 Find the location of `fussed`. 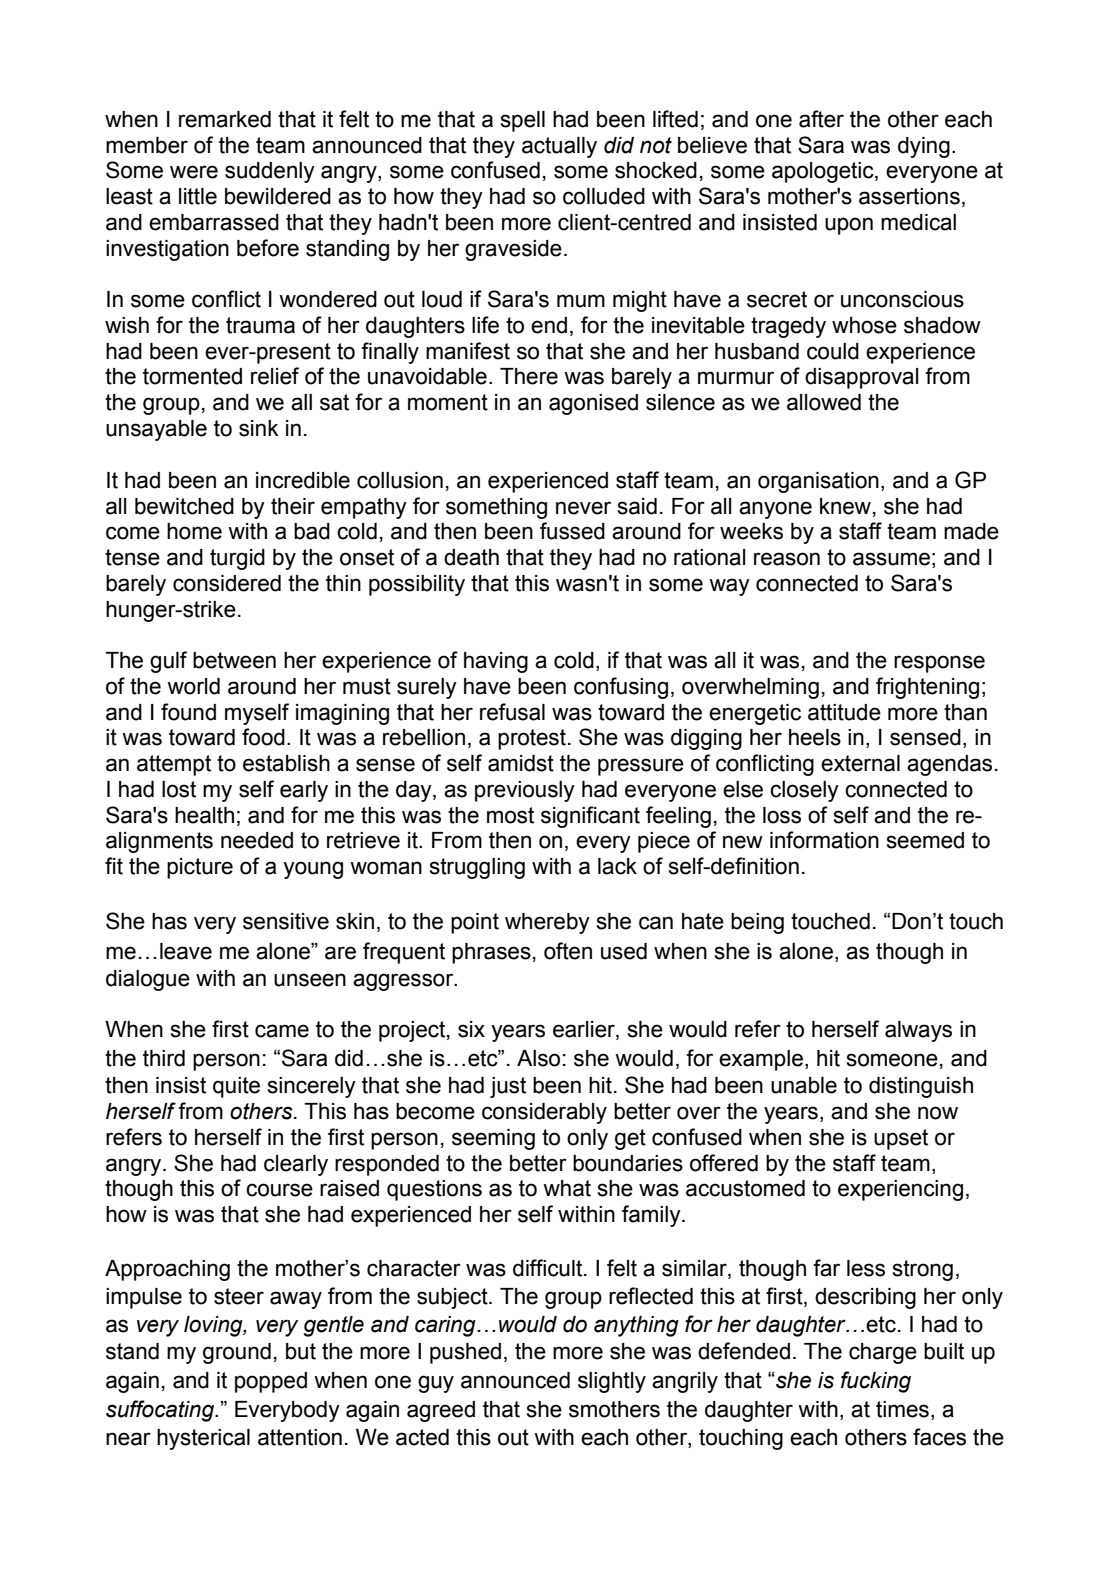

fussed is located at coordinates (572, 531).
